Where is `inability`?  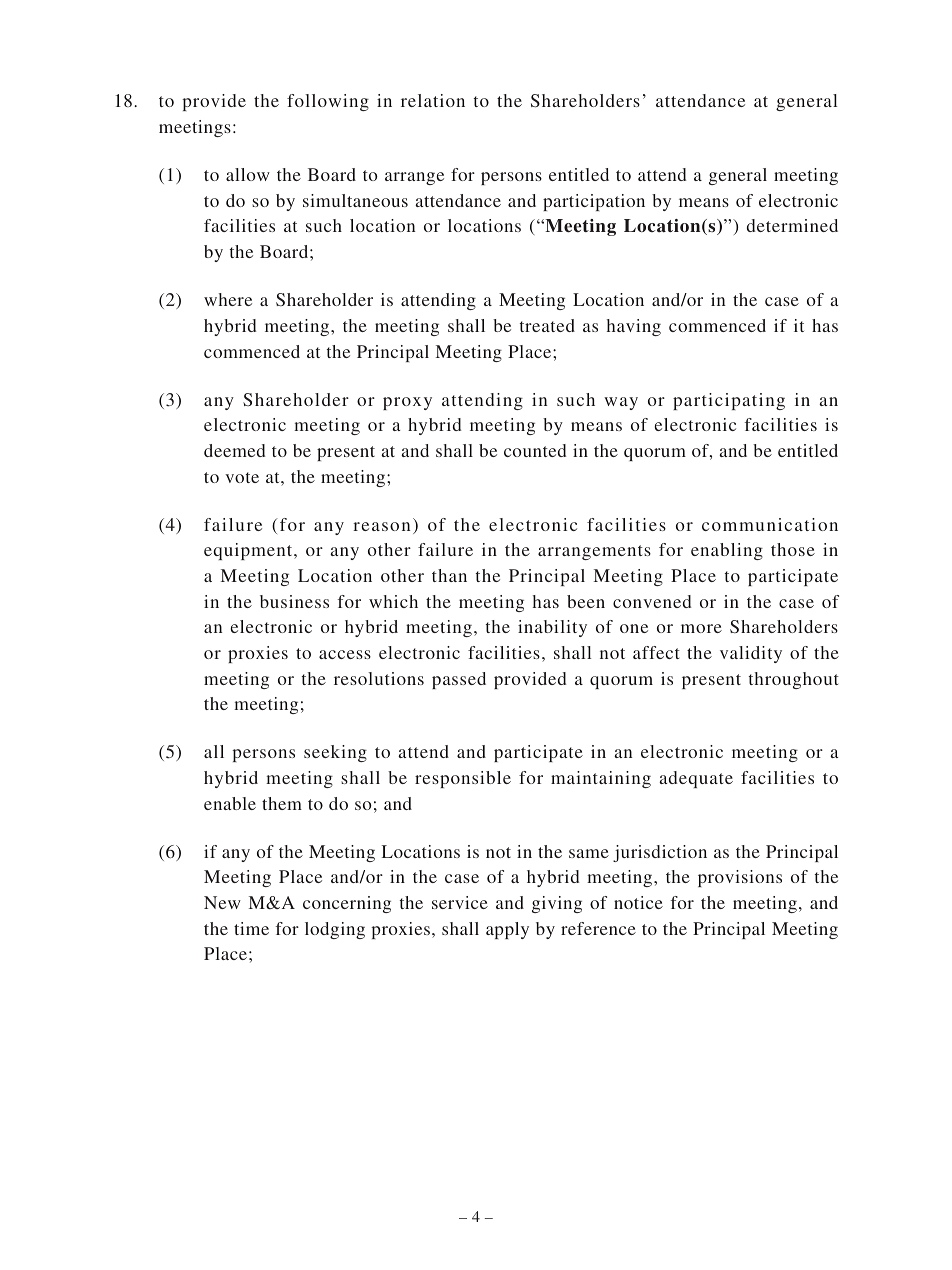 inability is located at coordinates (552, 628).
